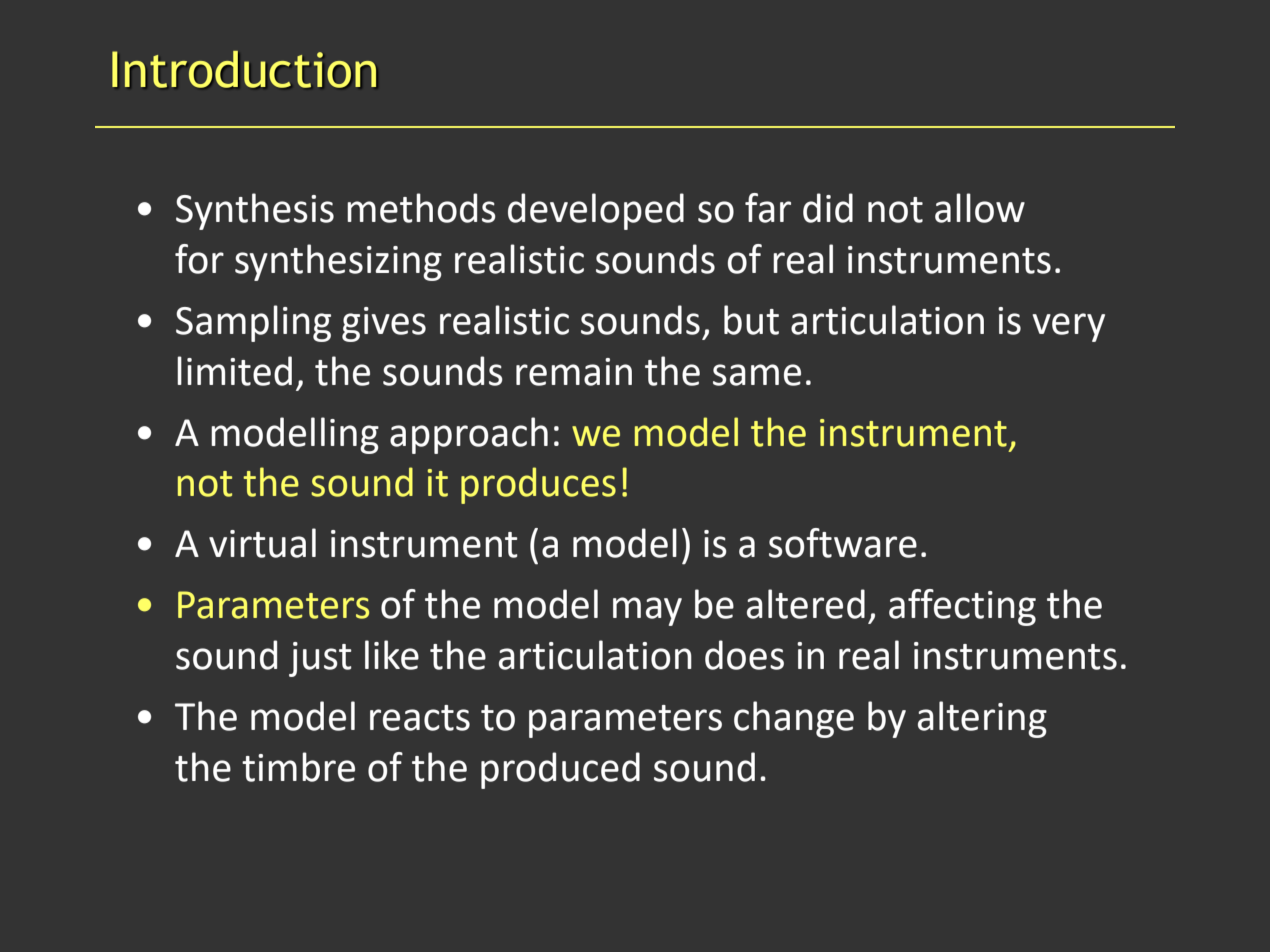  Describe the element at coordinates (255, 211) in the screenshot. I see `Synthesis` at that location.
